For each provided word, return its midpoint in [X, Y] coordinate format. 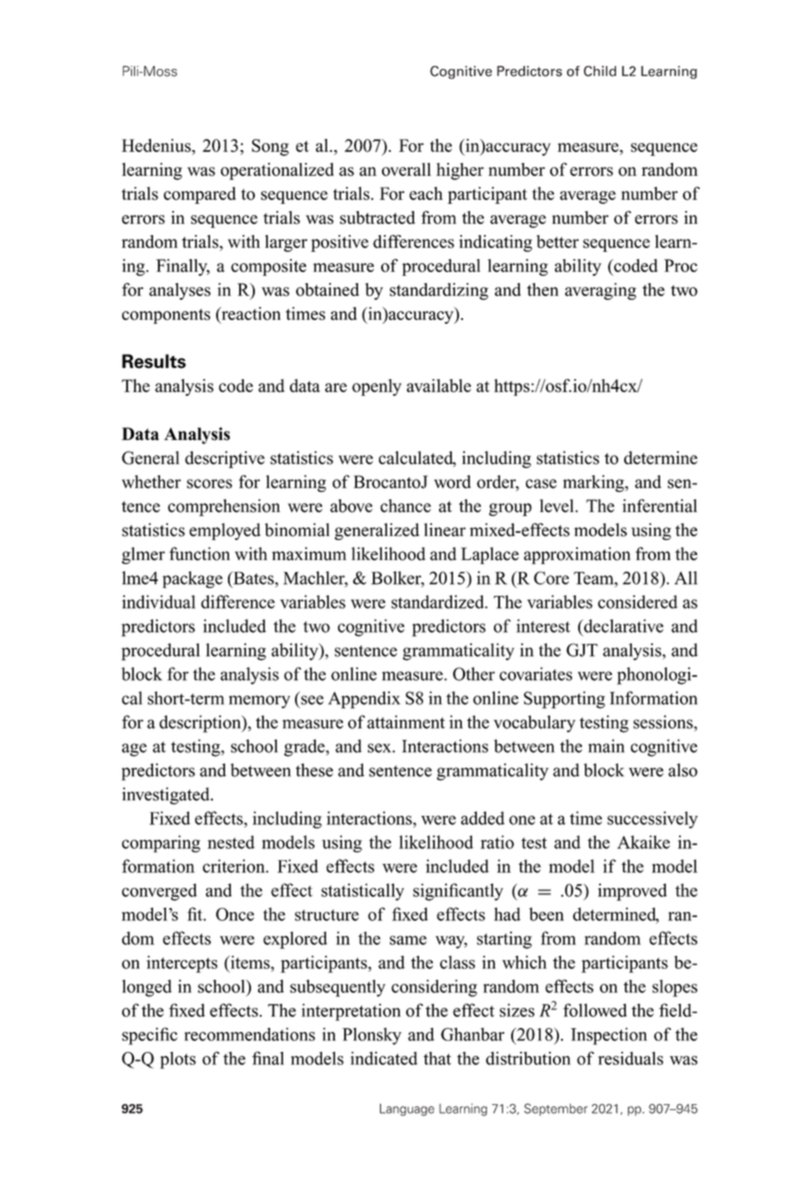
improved [632, 892]
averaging [600, 291]
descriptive [225, 459]
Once [235, 914]
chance [405, 506]
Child [600, 71]
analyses [180, 291]
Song [270, 147]
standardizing [439, 291]
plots [178, 1060]
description [201, 724]
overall [406, 169]
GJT [582, 650]
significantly [458, 892]
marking [594, 483]
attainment [406, 722]
